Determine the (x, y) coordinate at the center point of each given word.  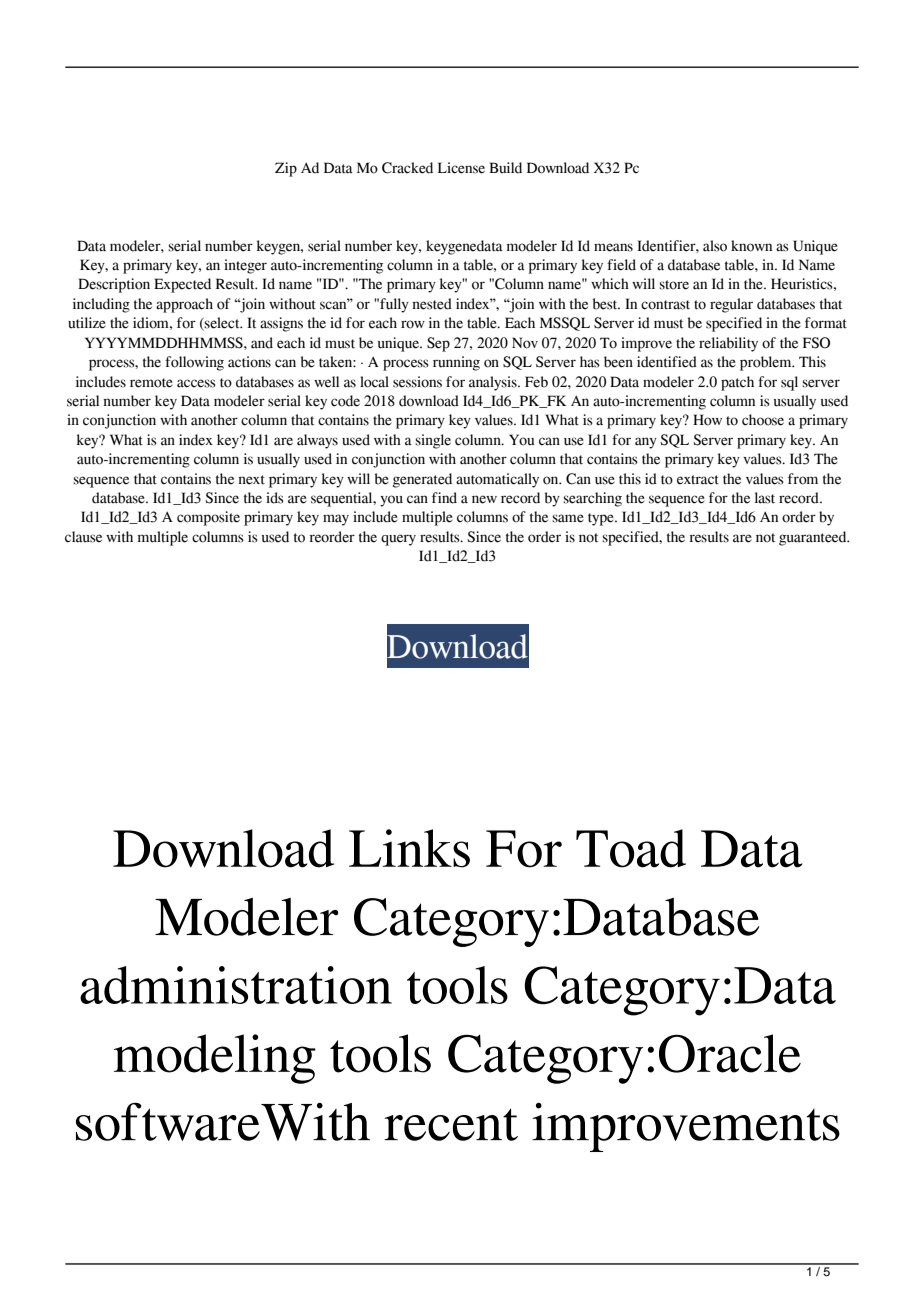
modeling (215, 1059)
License (461, 168)
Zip (286, 169)
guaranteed (814, 538)
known (751, 246)
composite (208, 518)
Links (409, 848)
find (444, 498)
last (765, 498)
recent (451, 1124)
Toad (631, 848)
